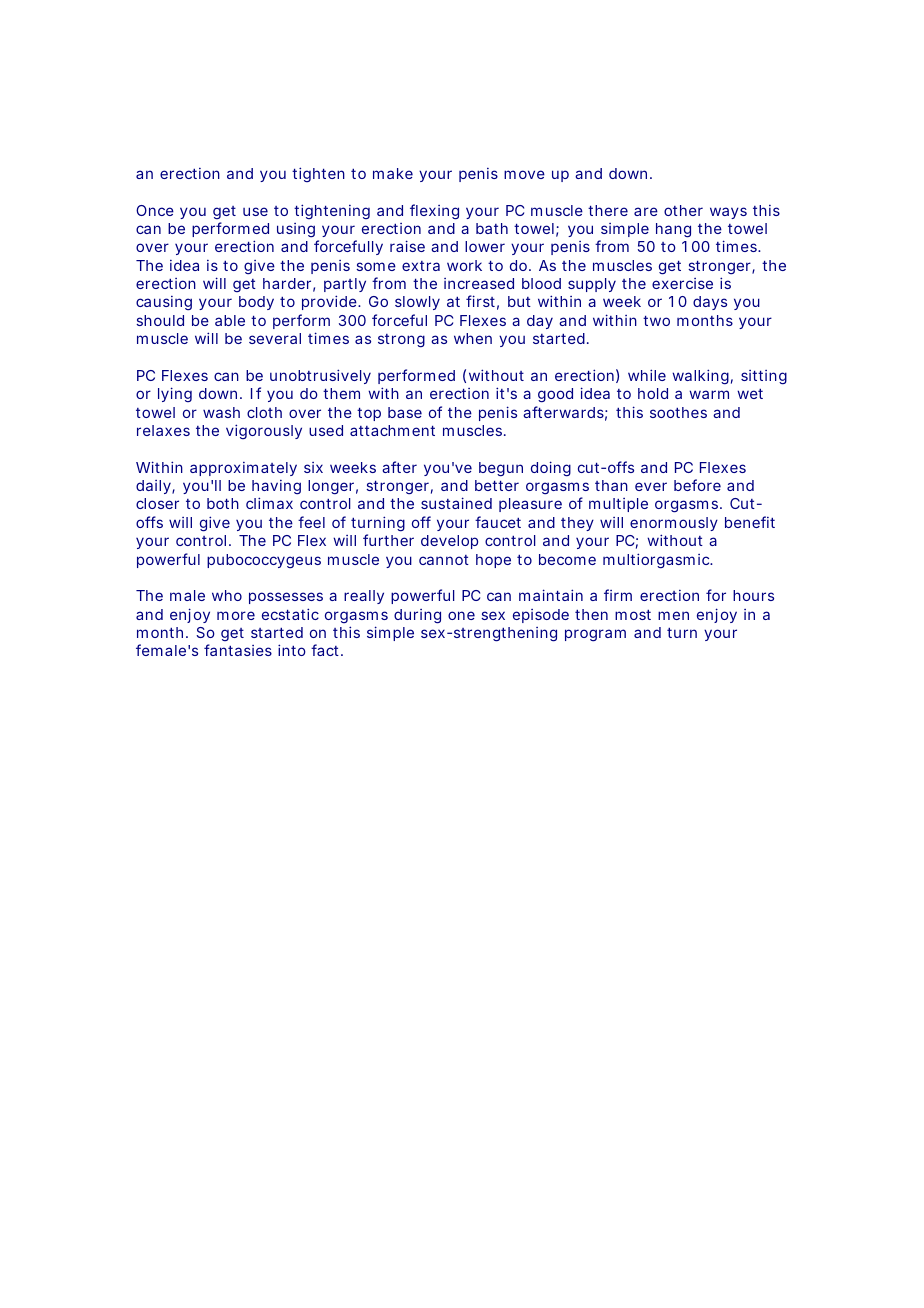 This page has width=924, height=1308. I want to click on other, so click(683, 210).
